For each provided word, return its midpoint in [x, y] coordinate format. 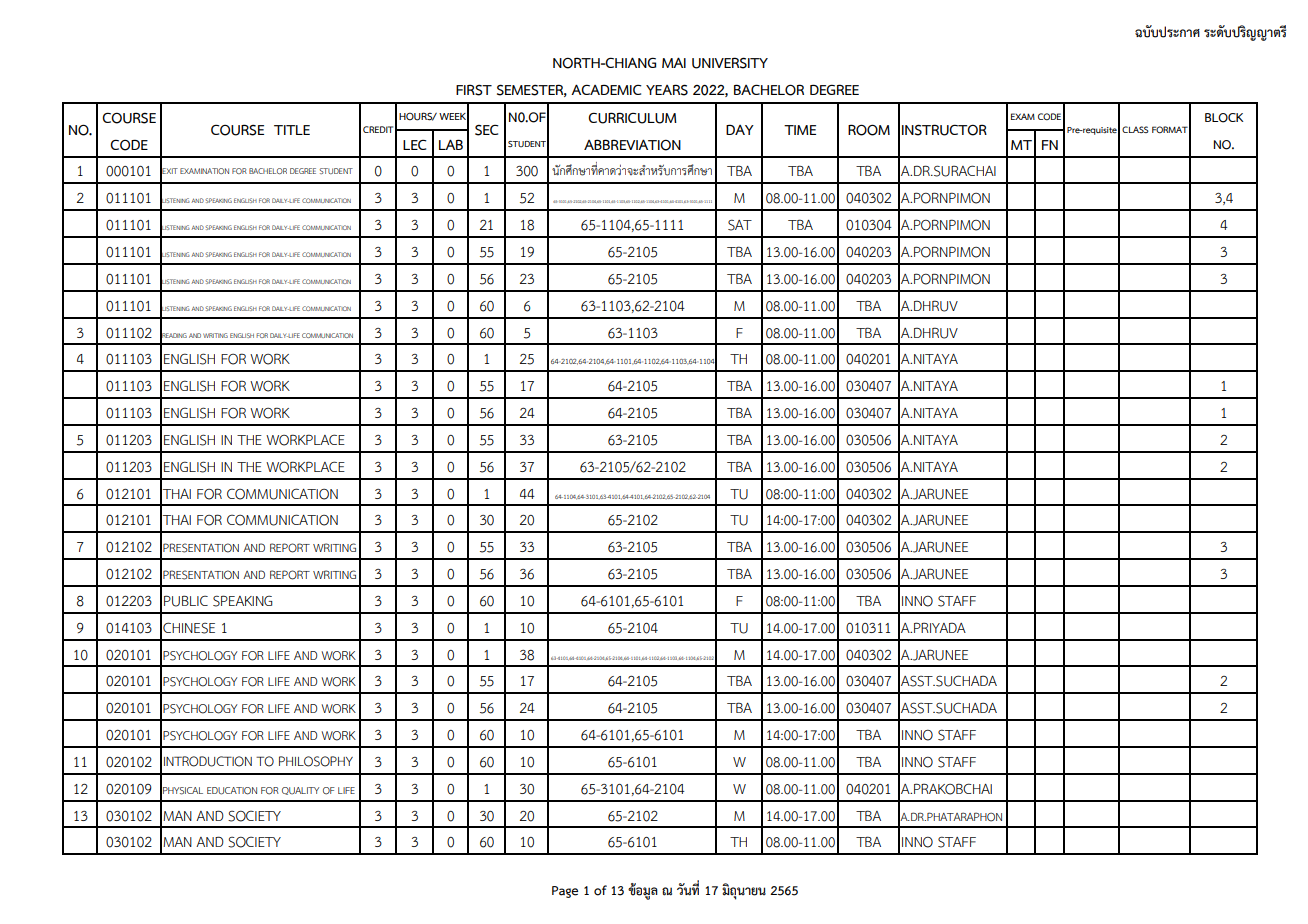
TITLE [292, 130]
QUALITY [300, 791]
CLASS [1135, 129]
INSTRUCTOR [944, 130]
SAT [740, 225]
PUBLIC [186, 601]
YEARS [667, 90]
